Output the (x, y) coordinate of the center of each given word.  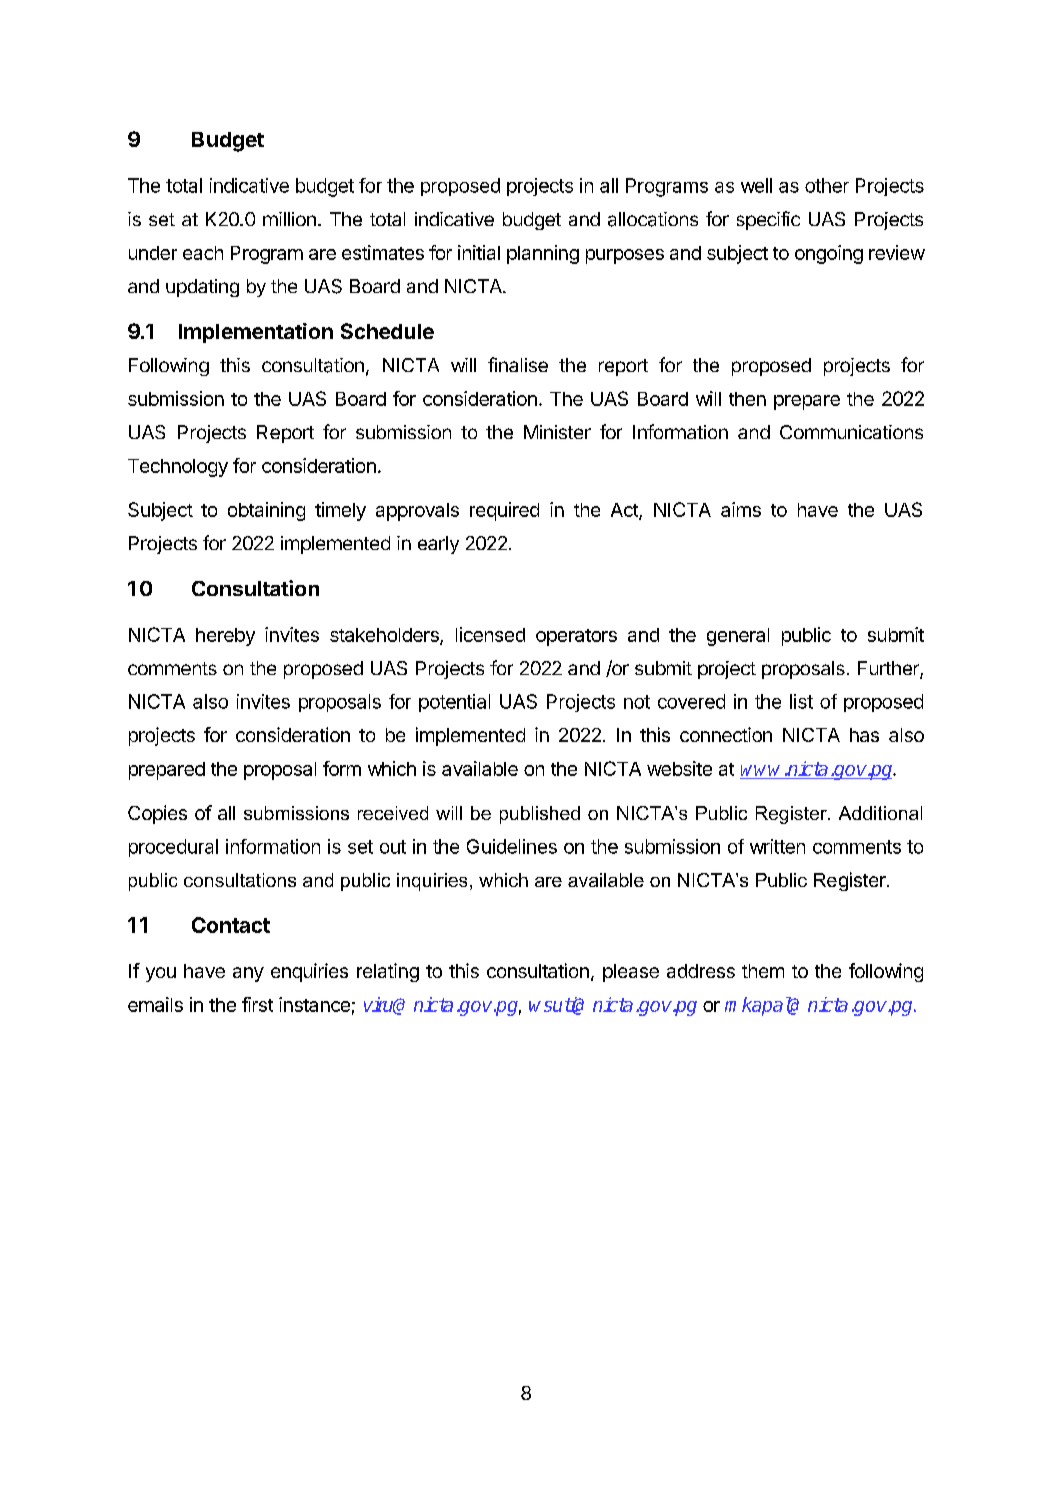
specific (768, 220)
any (248, 974)
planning (543, 254)
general (738, 637)
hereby (225, 637)
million (289, 219)
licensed (490, 634)
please (631, 973)
